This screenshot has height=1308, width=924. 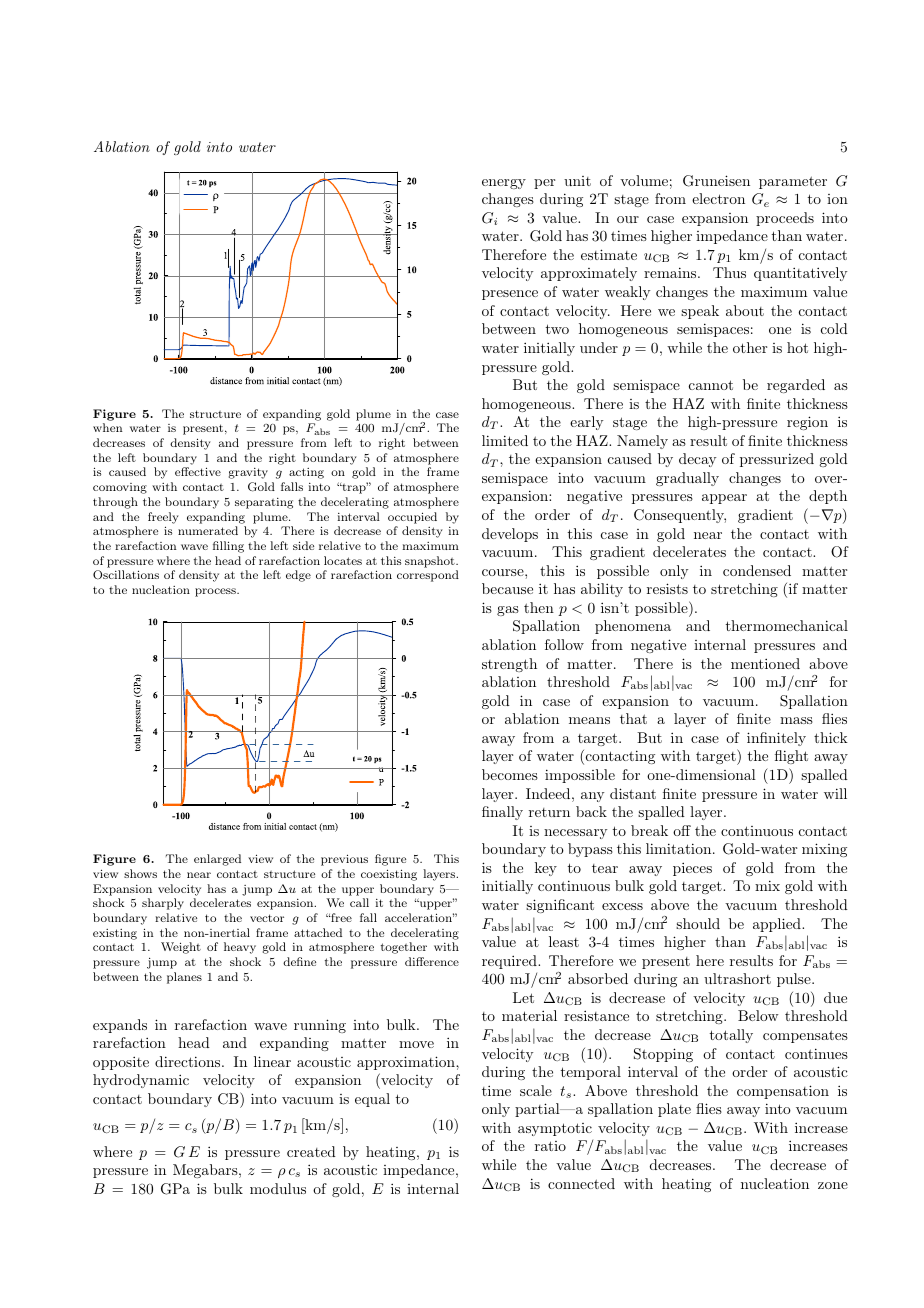 What do you see at coordinates (509, 665) in the screenshot?
I see `strength` at bounding box center [509, 665].
